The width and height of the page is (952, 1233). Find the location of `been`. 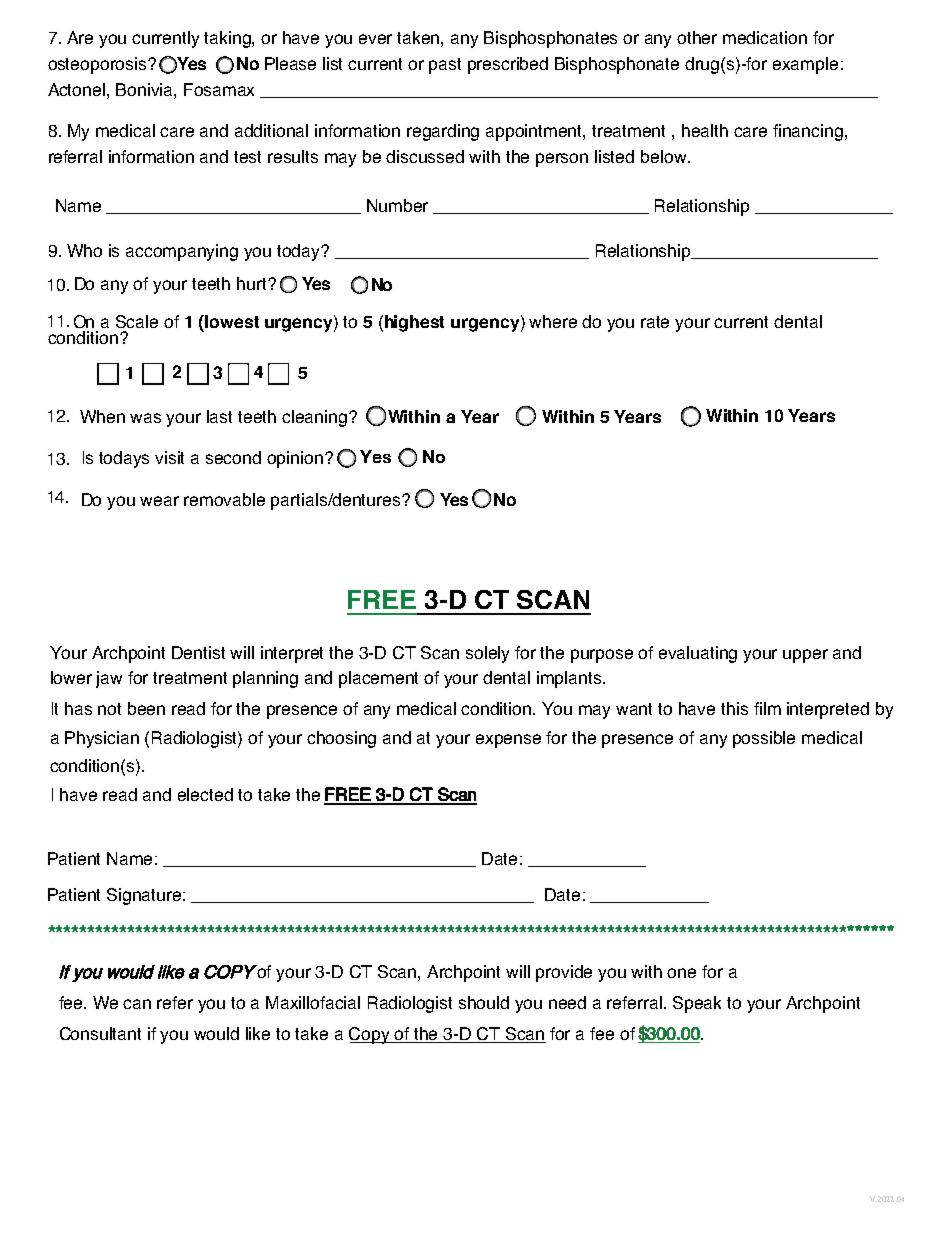

been is located at coordinates (146, 708).
